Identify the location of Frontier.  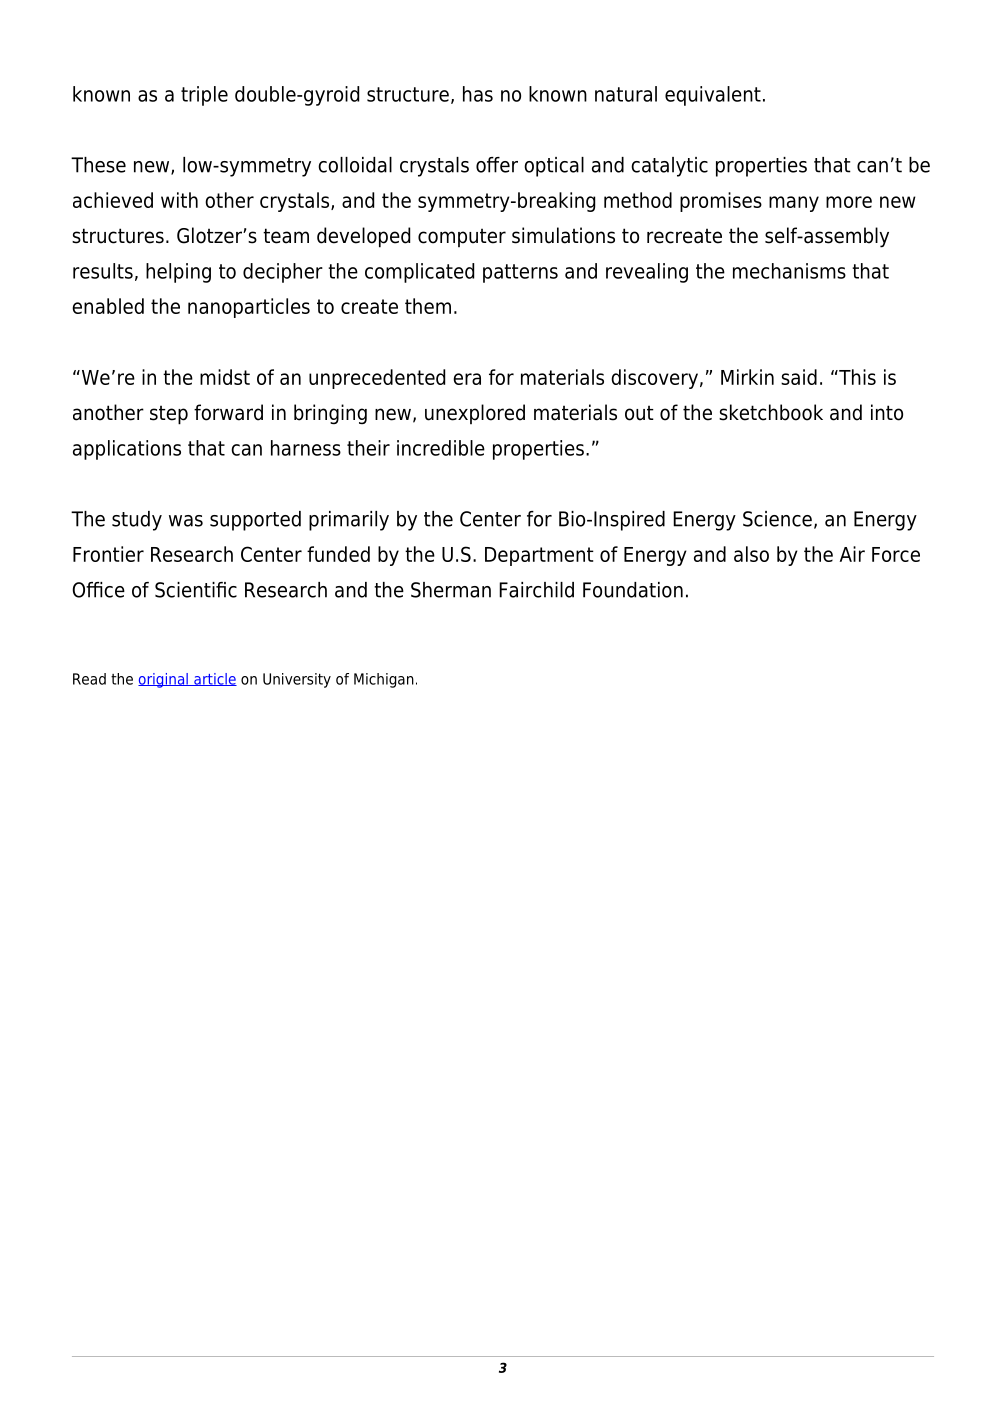
(108, 554).
